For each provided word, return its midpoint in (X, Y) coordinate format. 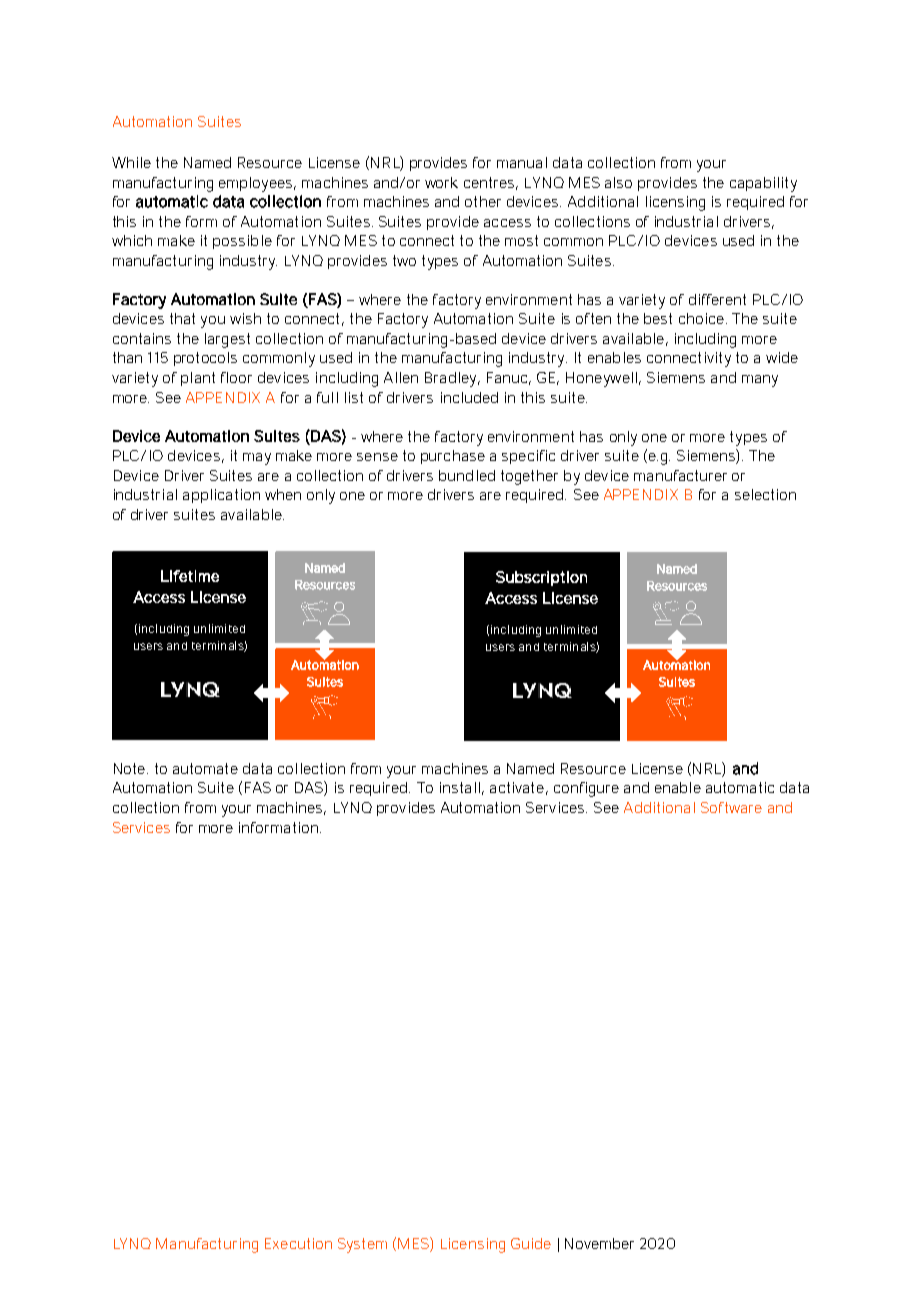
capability (763, 184)
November (599, 1243)
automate (205, 768)
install (460, 787)
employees (257, 184)
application (221, 496)
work (441, 182)
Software (731, 807)
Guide (531, 1243)
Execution (298, 1243)
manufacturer (680, 475)
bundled (467, 475)
